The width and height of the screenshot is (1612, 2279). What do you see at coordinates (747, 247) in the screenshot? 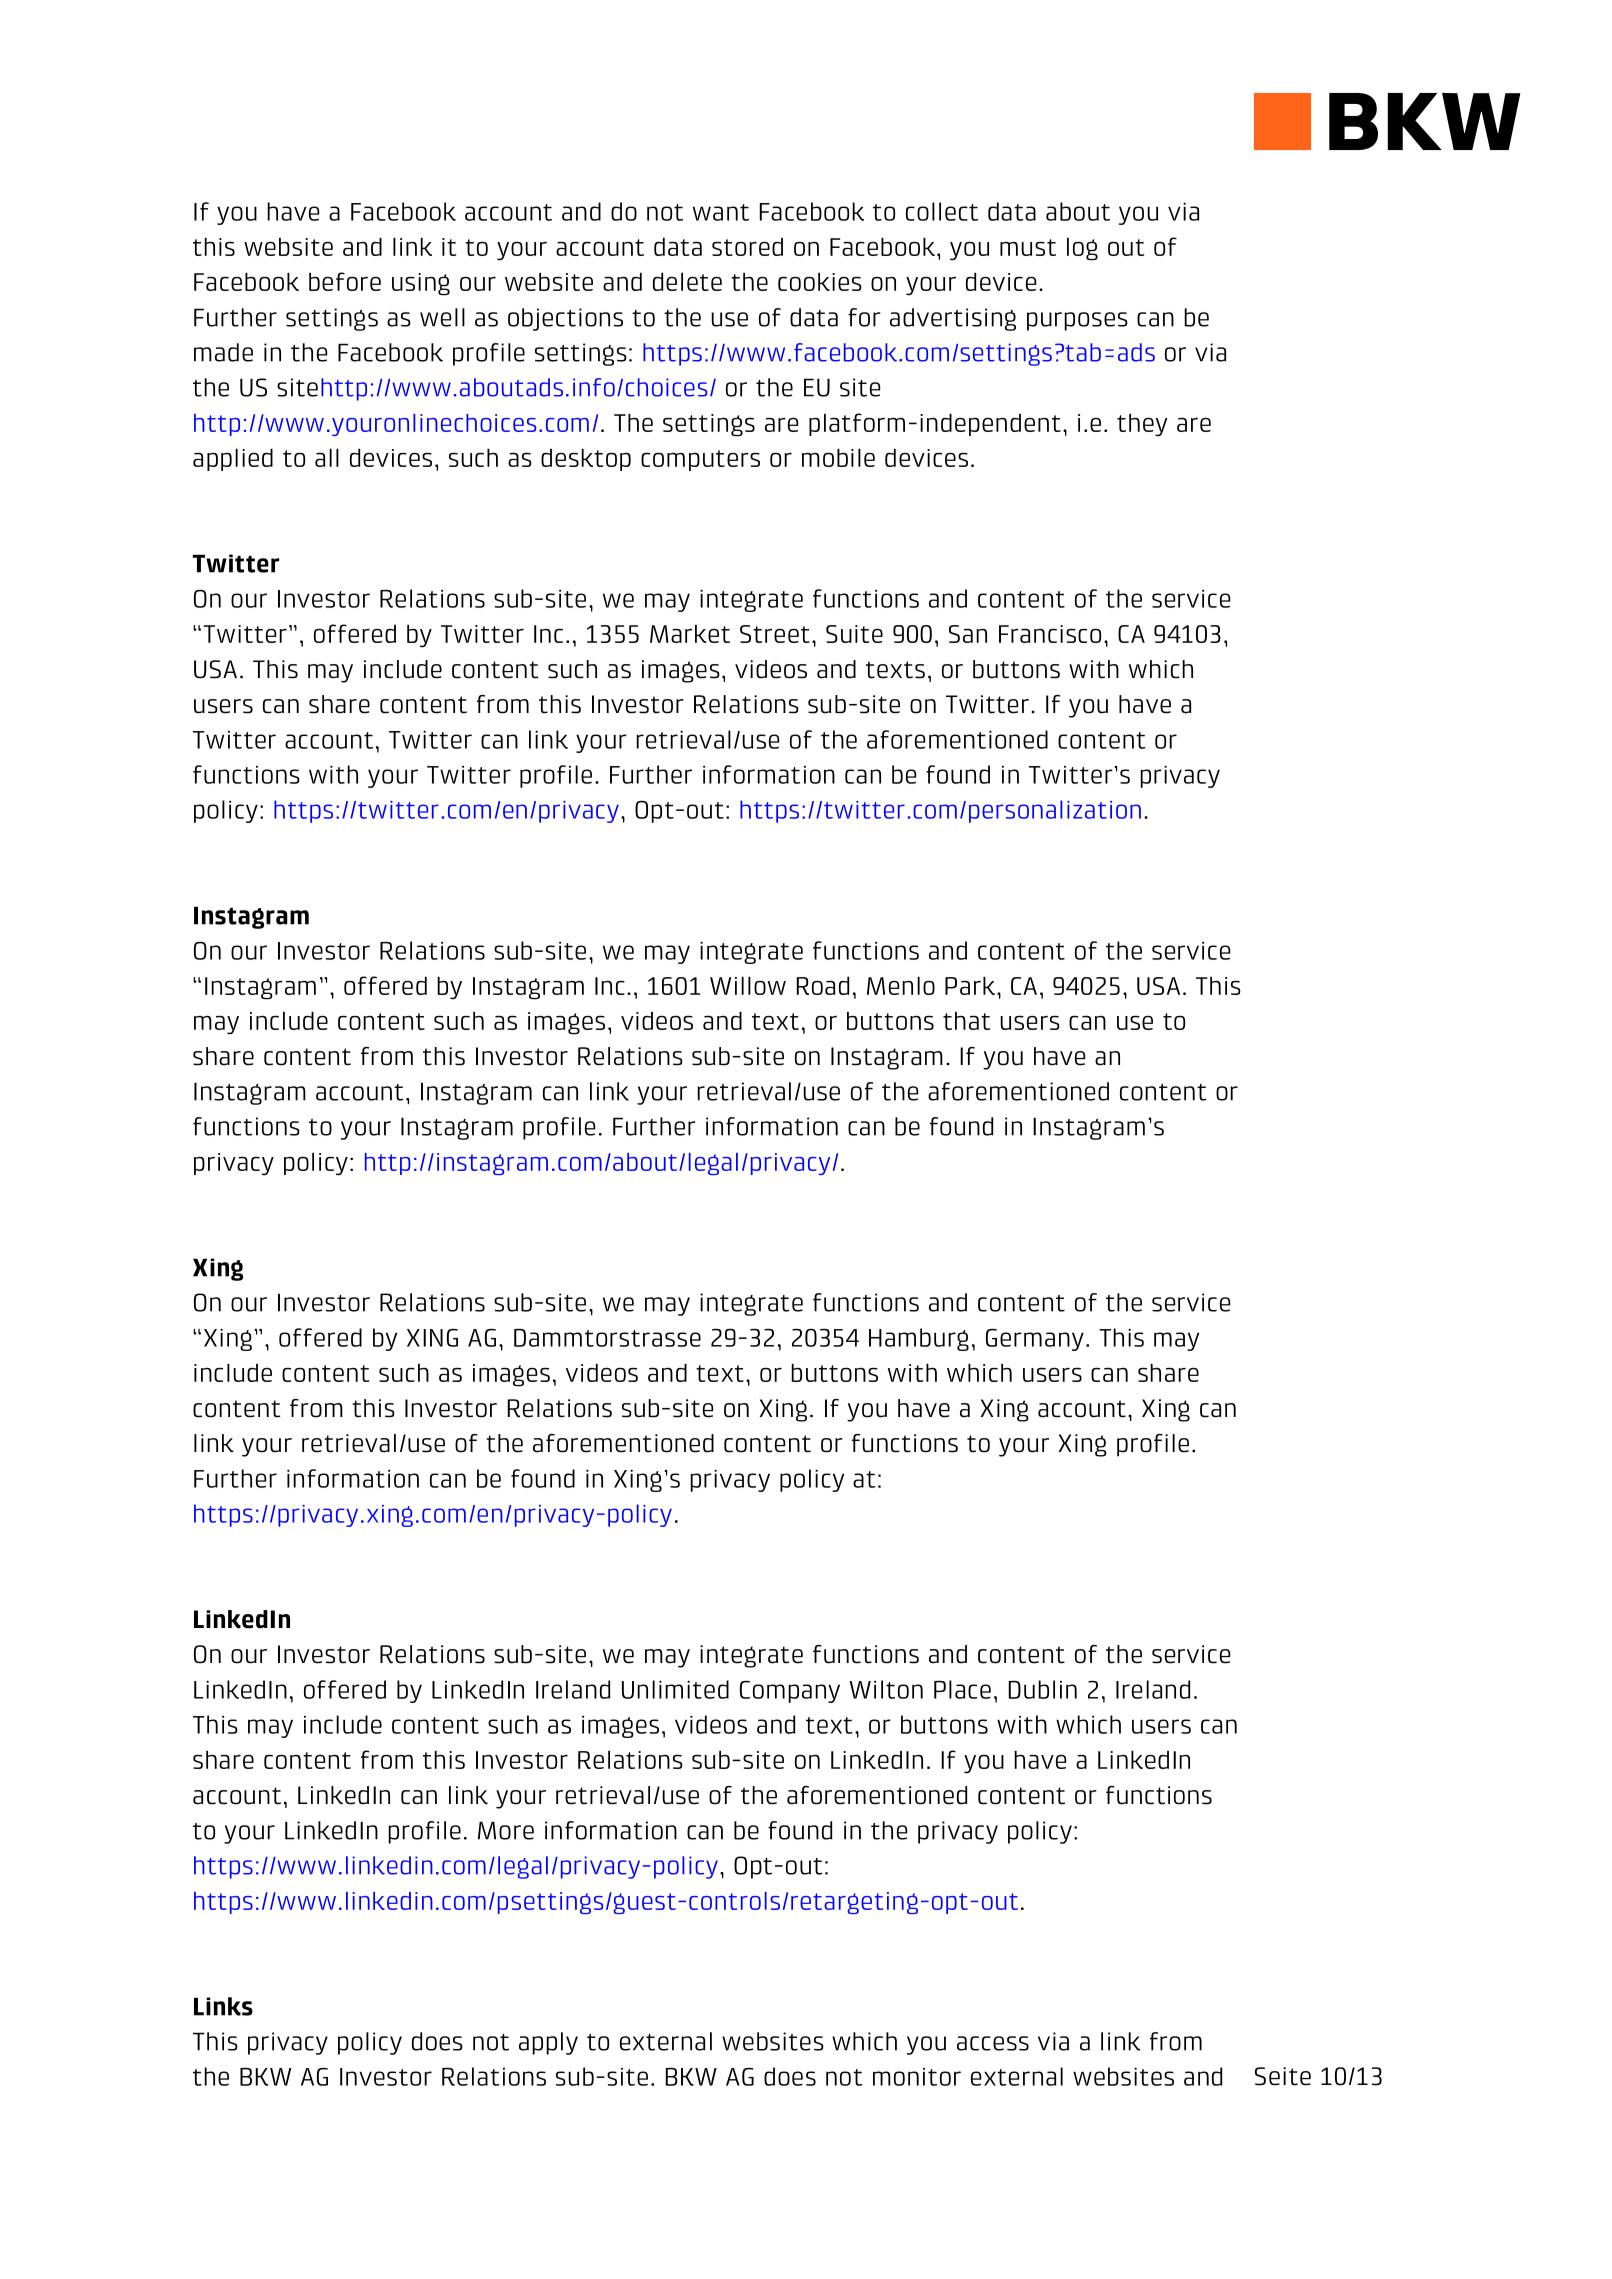
I see `stored` at bounding box center [747, 247].
